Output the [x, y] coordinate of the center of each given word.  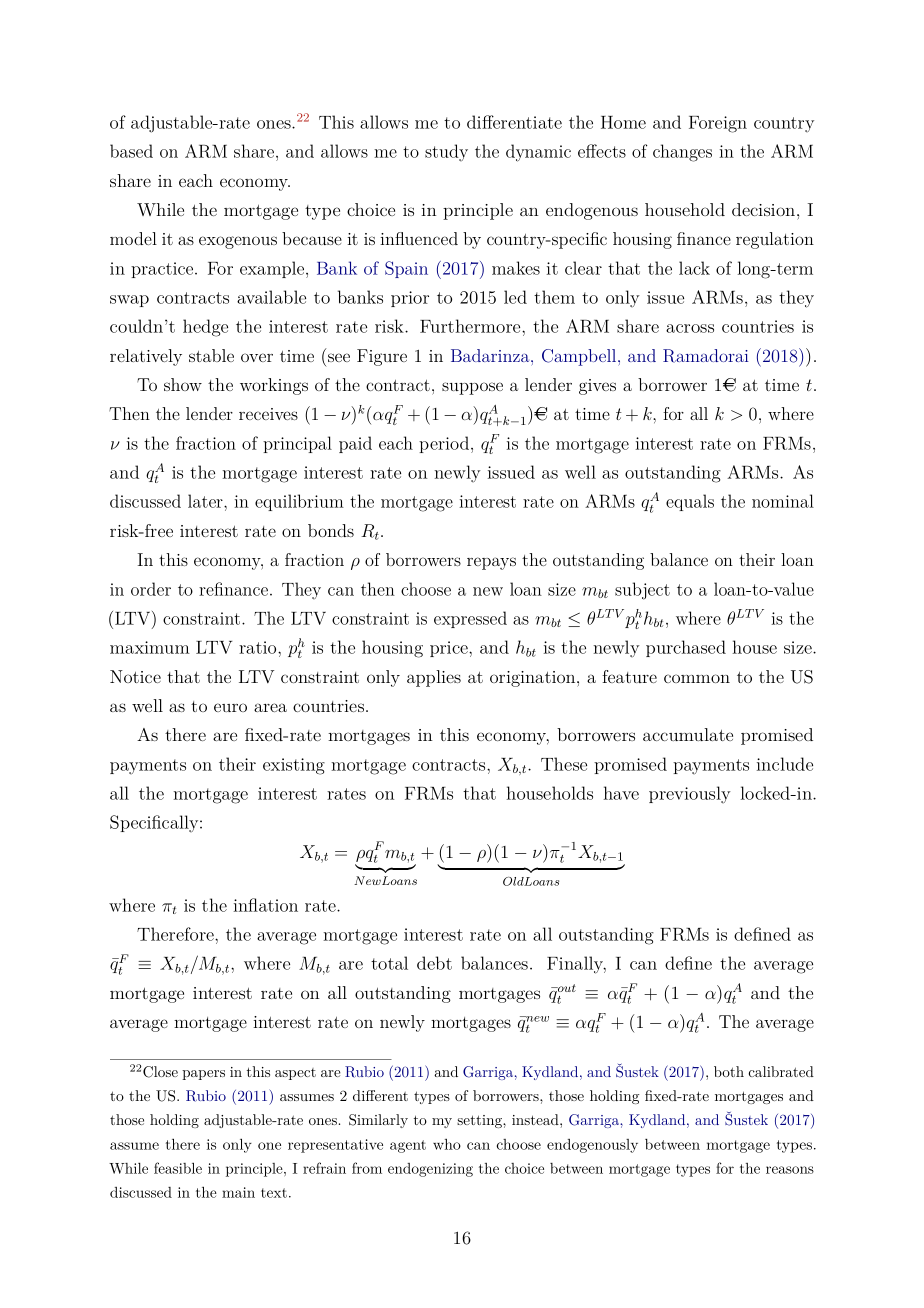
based [131, 151]
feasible [178, 1168]
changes [682, 153]
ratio [259, 647]
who [447, 1144]
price [450, 649]
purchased [686, 648]
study [446, 152]
